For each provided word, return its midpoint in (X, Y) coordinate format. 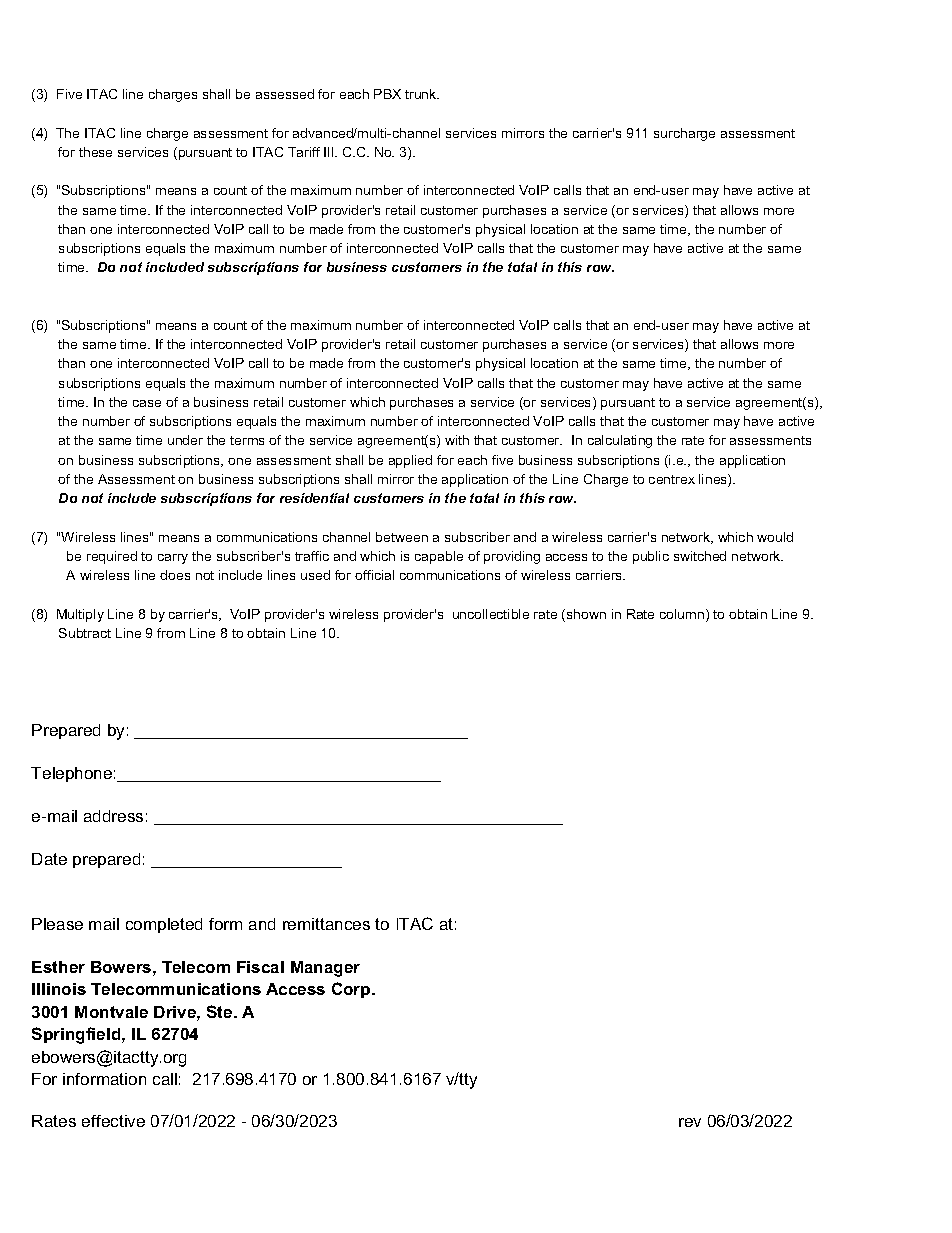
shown (586, 614)
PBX (387, 94)
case (147, 403)
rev (690, 1122)
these (95, 152)
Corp (352, 990)
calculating (620, 441)
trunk (422, 94)
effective (113, 1121)
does (175, 575)
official (374, 575)
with (457, 440)
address (113, 816)
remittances (326, 924)
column (683, 615)
